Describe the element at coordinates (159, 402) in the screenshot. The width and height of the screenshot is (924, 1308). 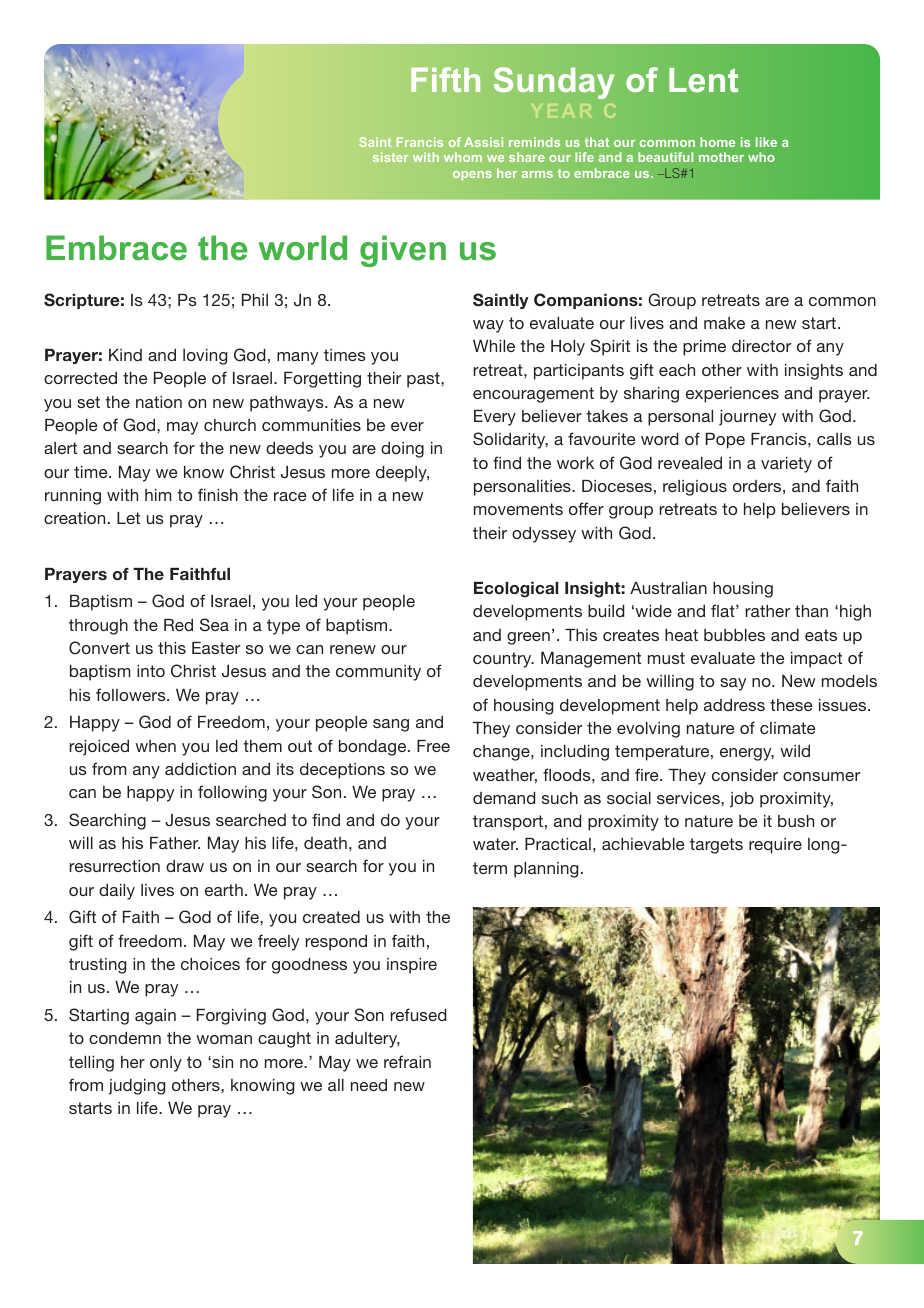
I see `nation` at that location.
